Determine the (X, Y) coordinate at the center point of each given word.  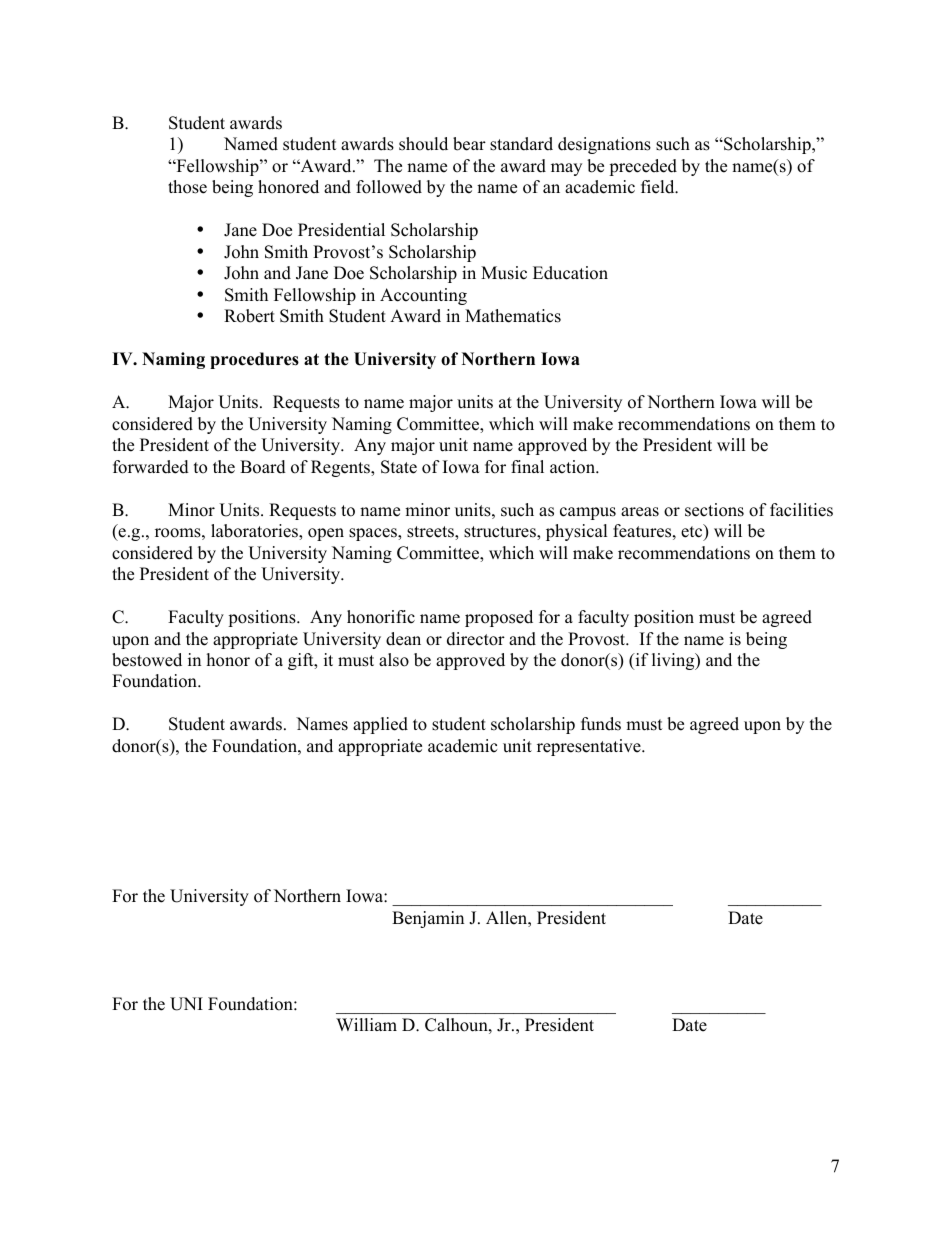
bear (469, 144)
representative (590, 747)
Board (263, 467)
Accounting (423, 296)
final (527, 466)
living (674, 661)
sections (714, 510)
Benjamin (428, 919)
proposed (499, 618)
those (187, 187)
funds (601, 724)
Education (570, 273)
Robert (249, 316)
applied (380, 725)
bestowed (147, 660)
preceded (643, 167)
